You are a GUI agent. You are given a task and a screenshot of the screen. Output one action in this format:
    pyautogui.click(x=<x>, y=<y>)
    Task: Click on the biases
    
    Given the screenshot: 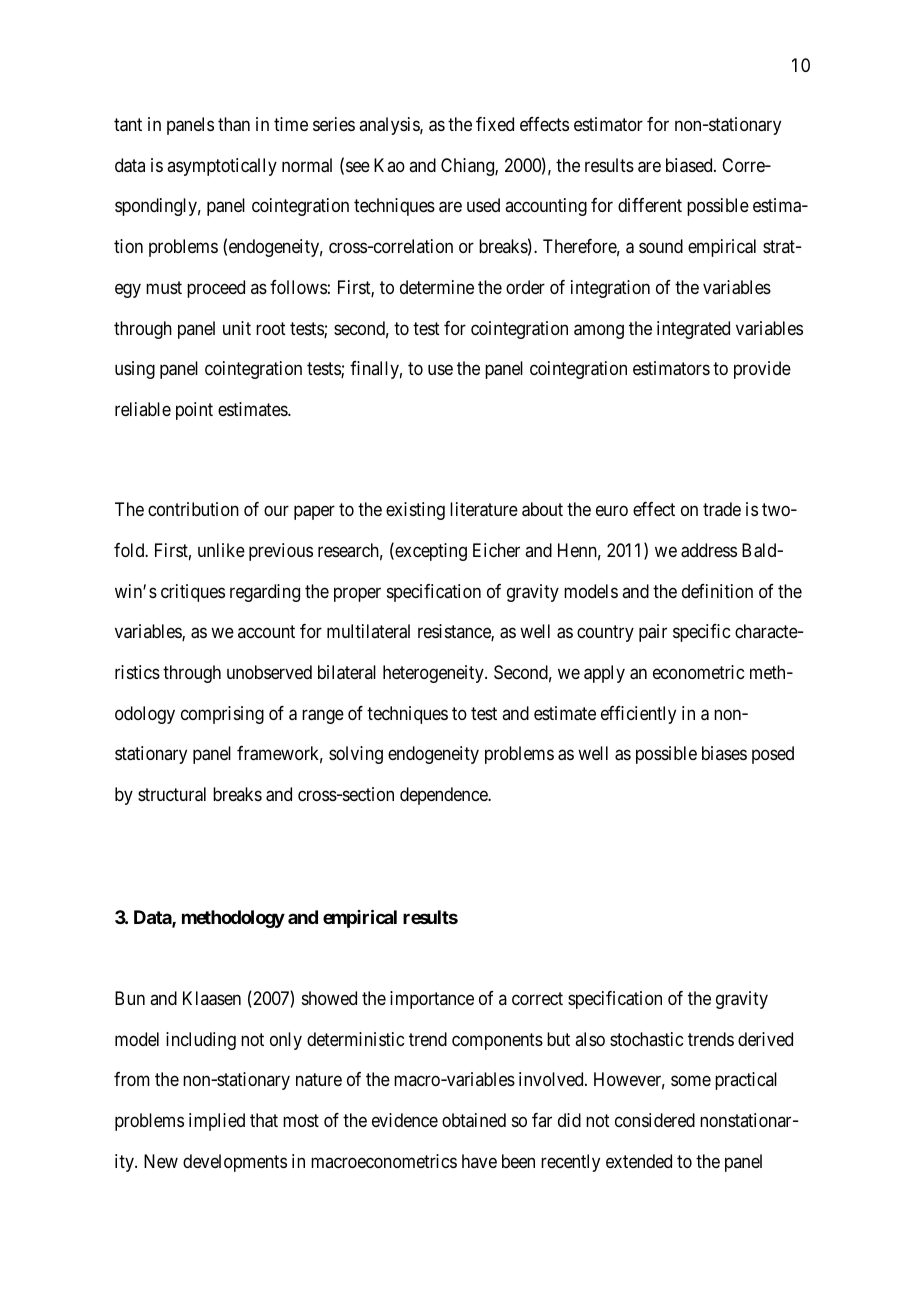 What is the action you would take?
    pyautogui.click(x=724, y=753)
